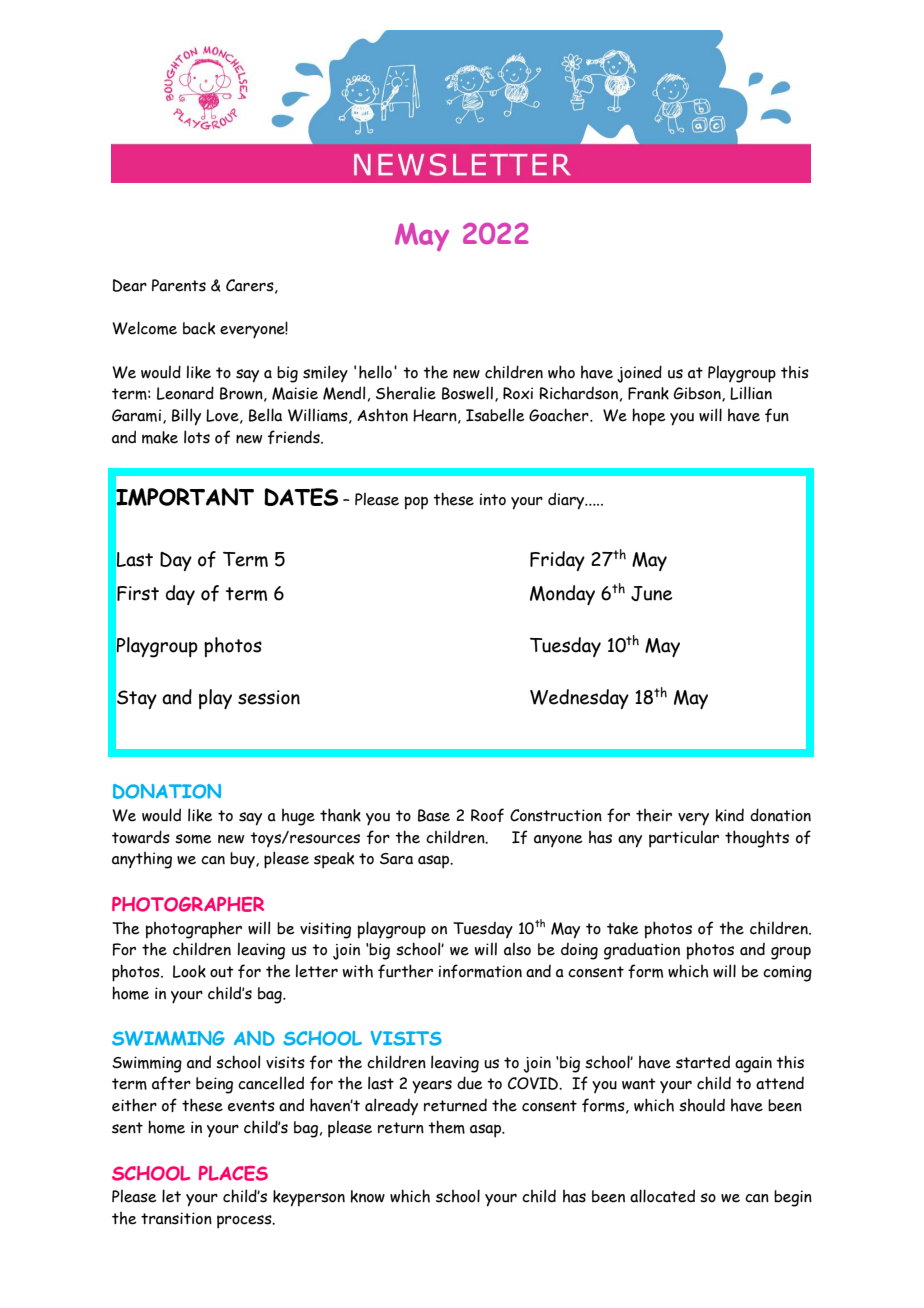 This document has width=924, height=1308. Describe the element at coordinates (651, 593) in the document. I see `June` at that location.
